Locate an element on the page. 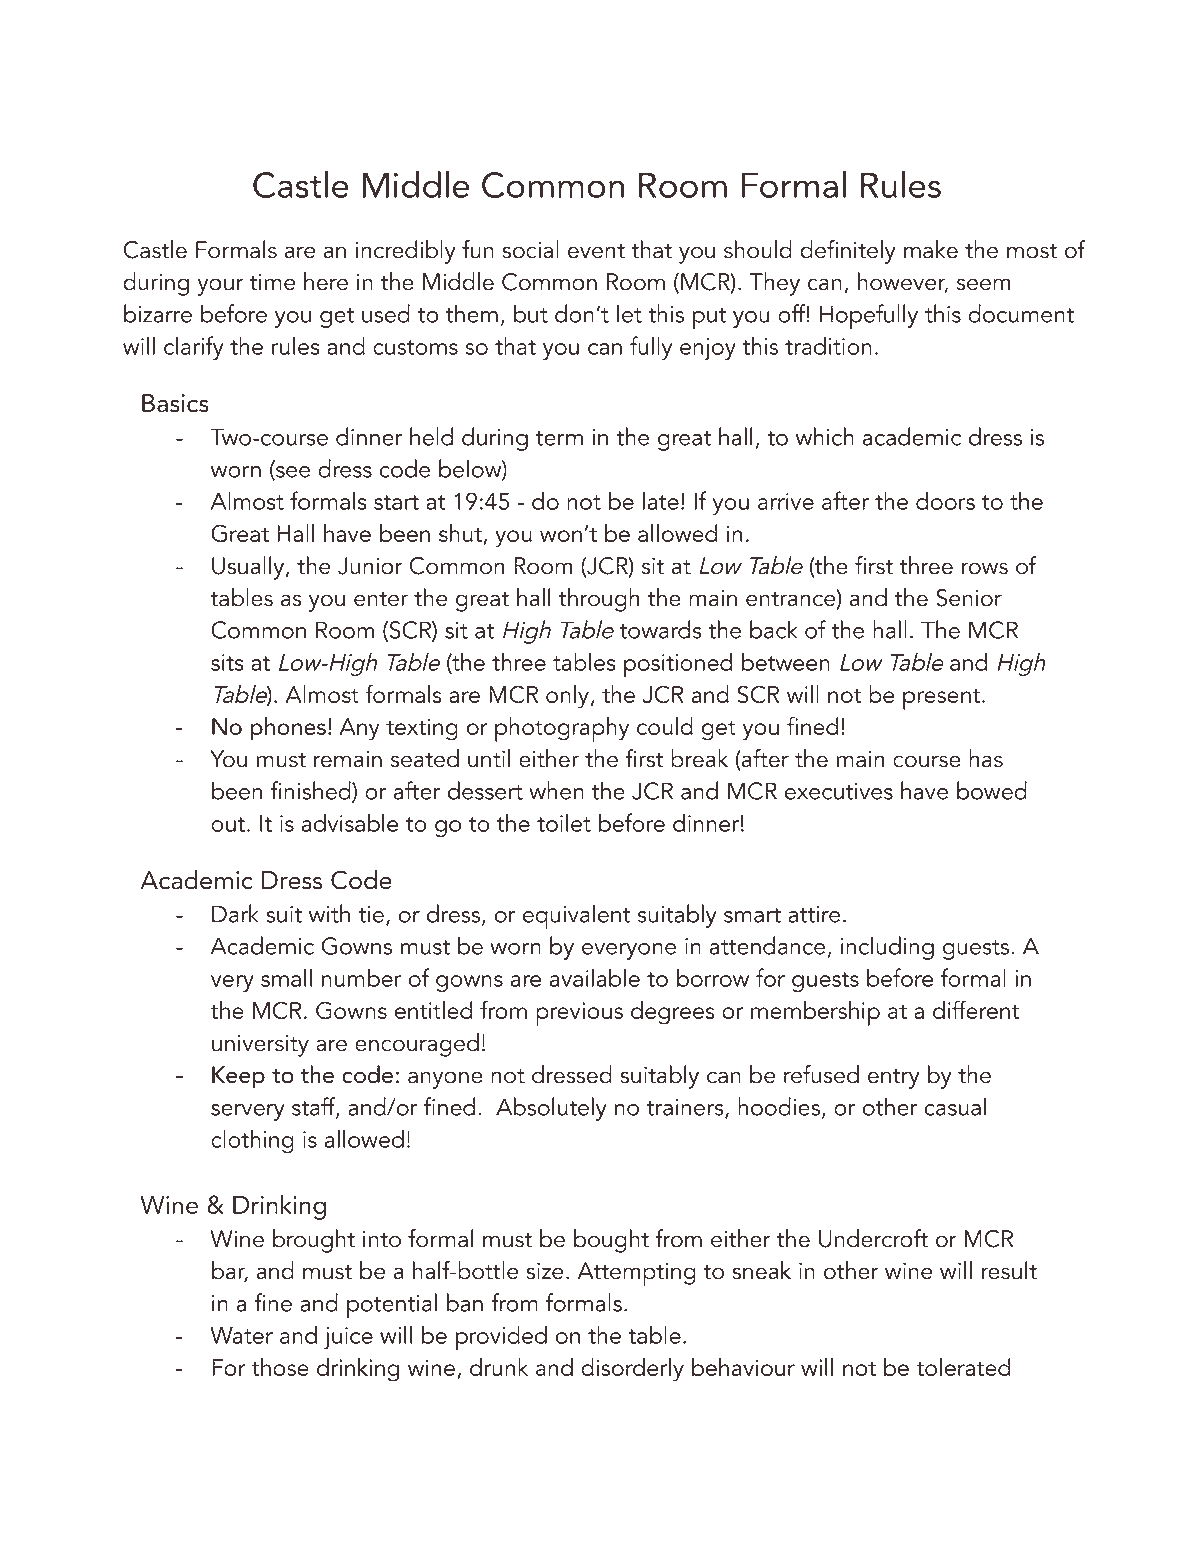 The image size is (1194, 1545). disorderly is located at coordinates (632, 1370).
